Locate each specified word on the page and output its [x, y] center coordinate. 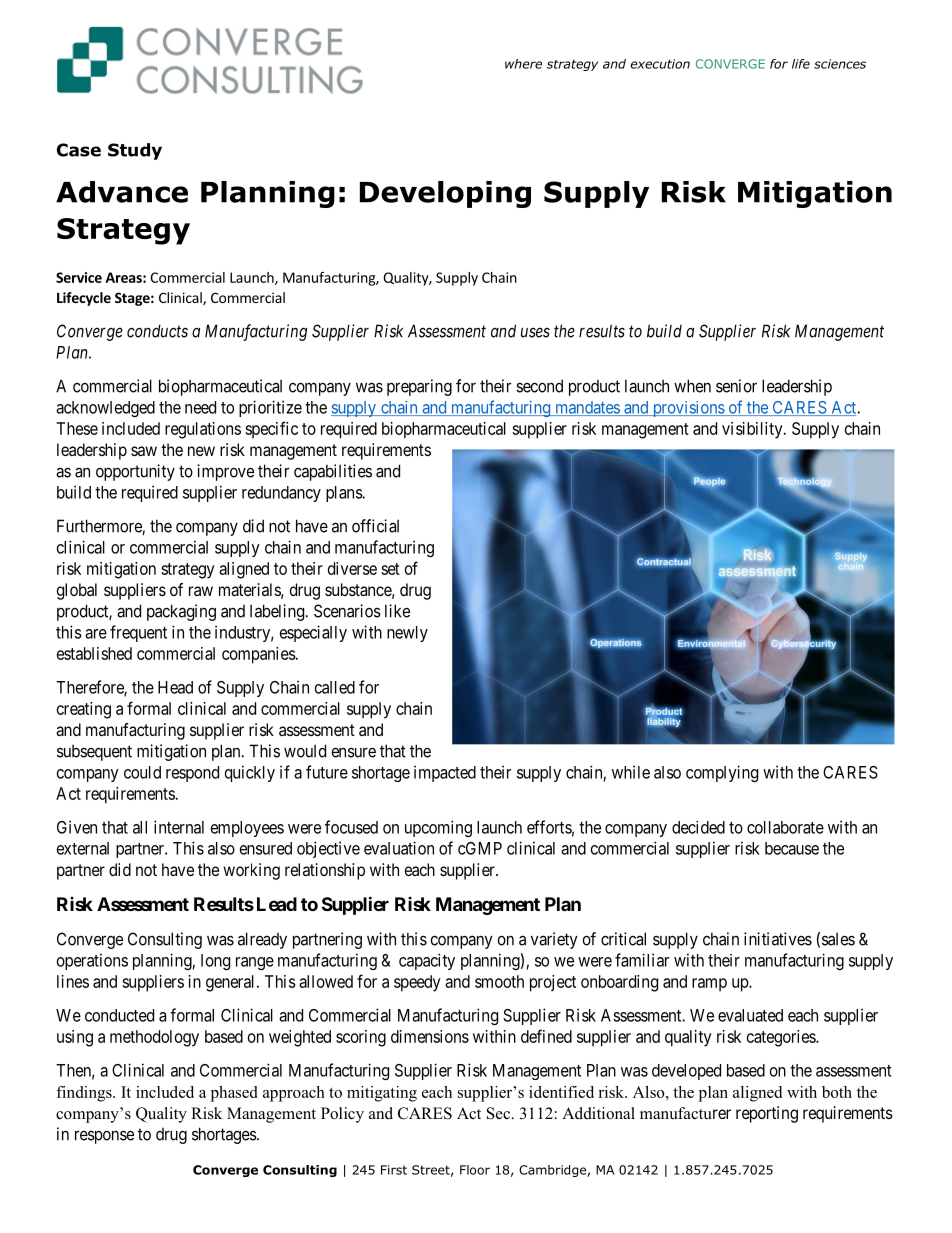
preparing [419, 387]
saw [144, 451]
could [142, 772]
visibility [753, 430]
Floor [475, 1170]
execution [660, 64]
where [523, 64]
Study [135, 151]
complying [722, 773]
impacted [445, 773]
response [104, 1137]
